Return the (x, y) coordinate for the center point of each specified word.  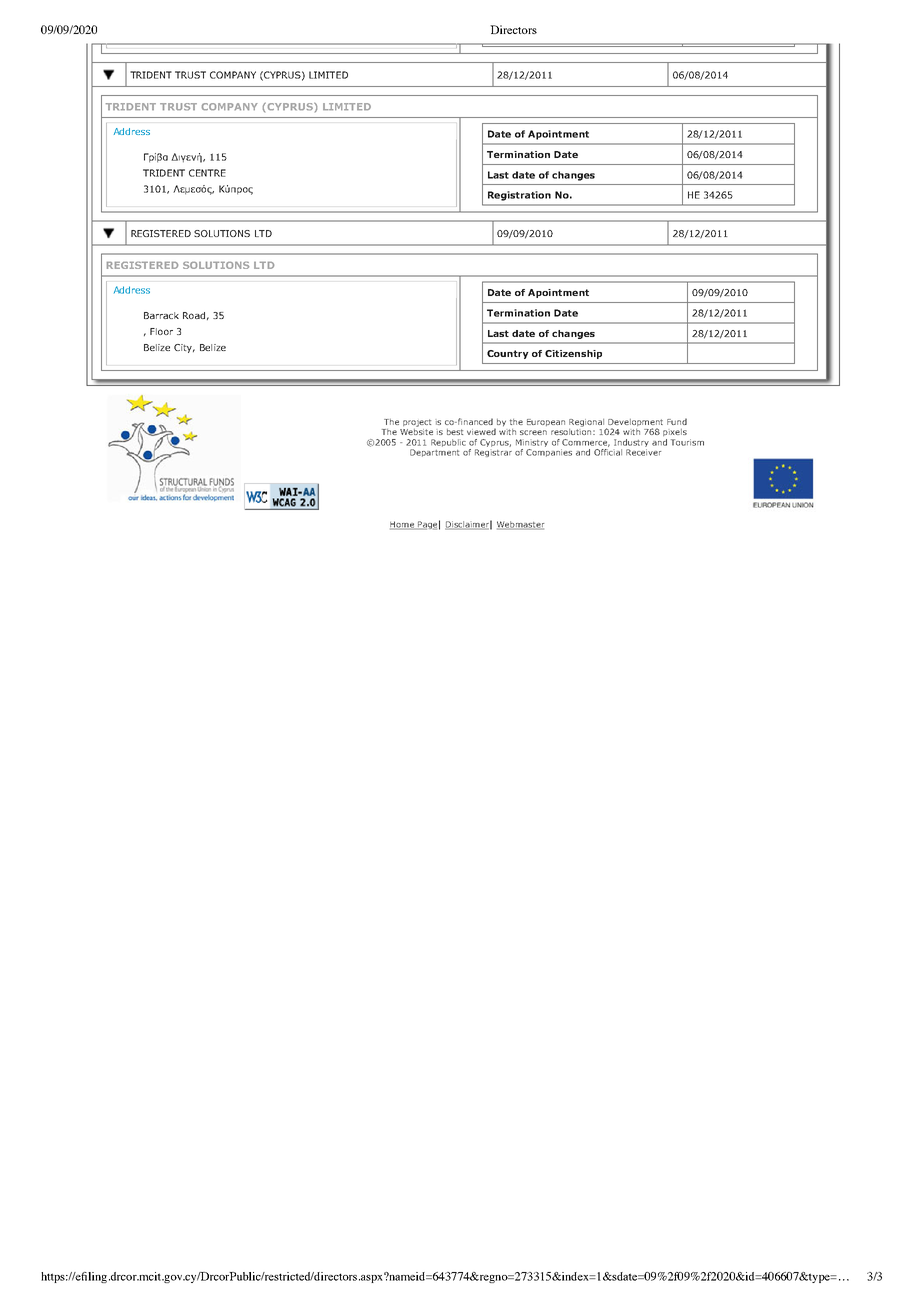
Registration (519, 196)
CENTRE (207, 173)
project (417, 423)
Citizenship (573, 354)
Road (194, 315)
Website (416, 430)
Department (434, 453)
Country (507, 354)
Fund (677, 421)
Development (634, 424)
